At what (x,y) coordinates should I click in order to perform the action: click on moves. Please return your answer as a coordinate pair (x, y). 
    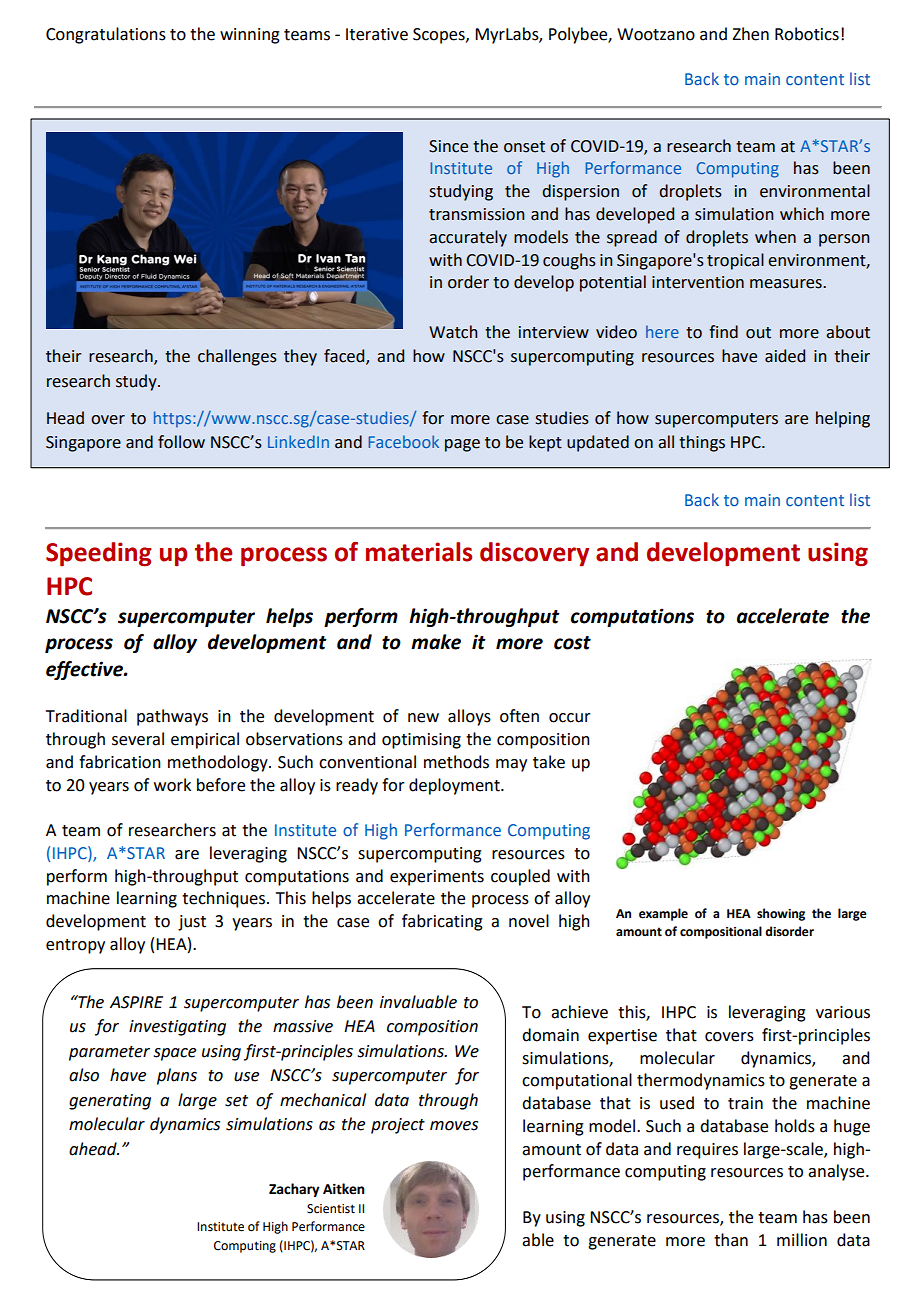
    Looking at the image, I should click on (454, 1126).
